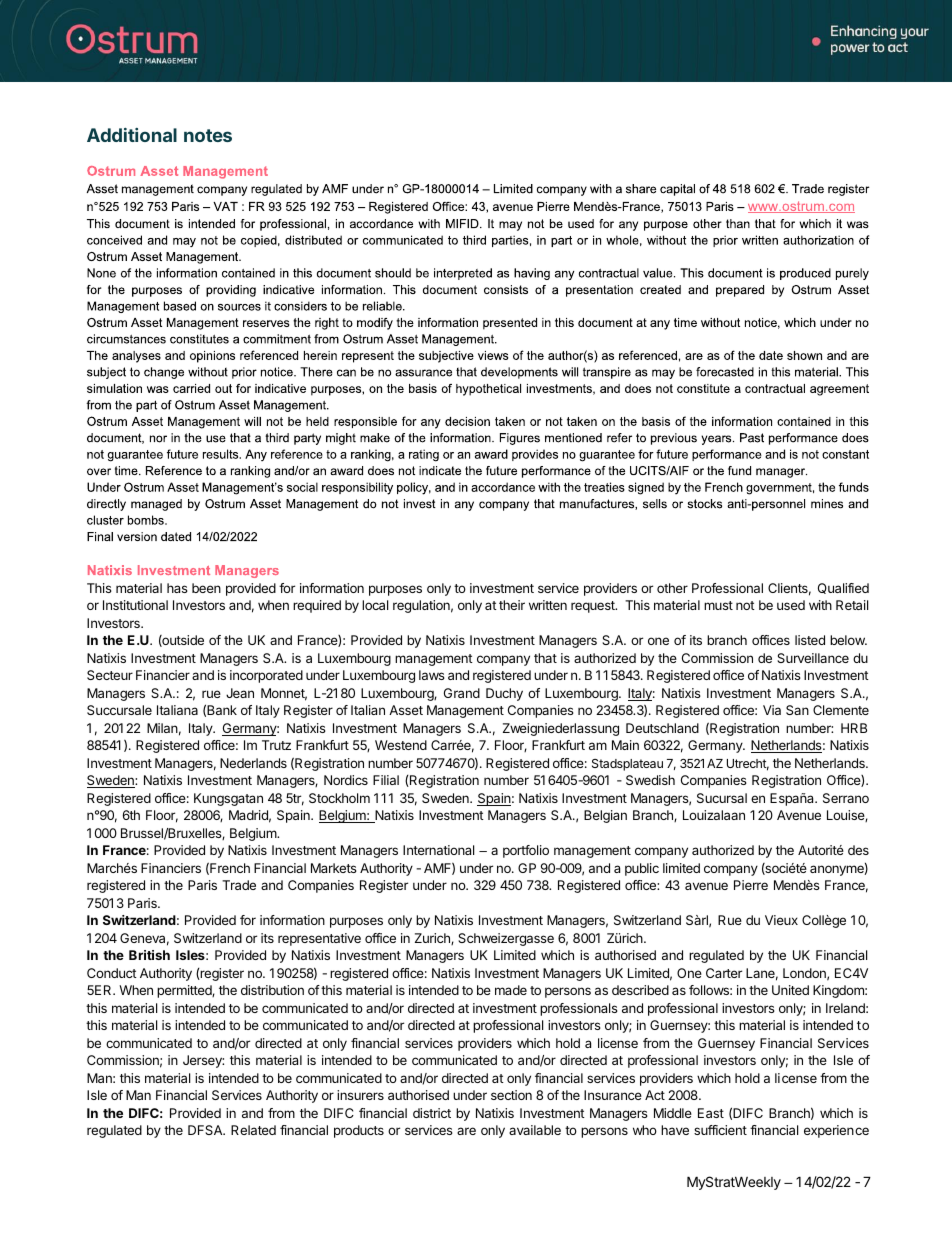 This document has width=952, height=1233. What do you see at coordinates (672, 588) in the document?
I see `other` at bounding box center [672, 588].
